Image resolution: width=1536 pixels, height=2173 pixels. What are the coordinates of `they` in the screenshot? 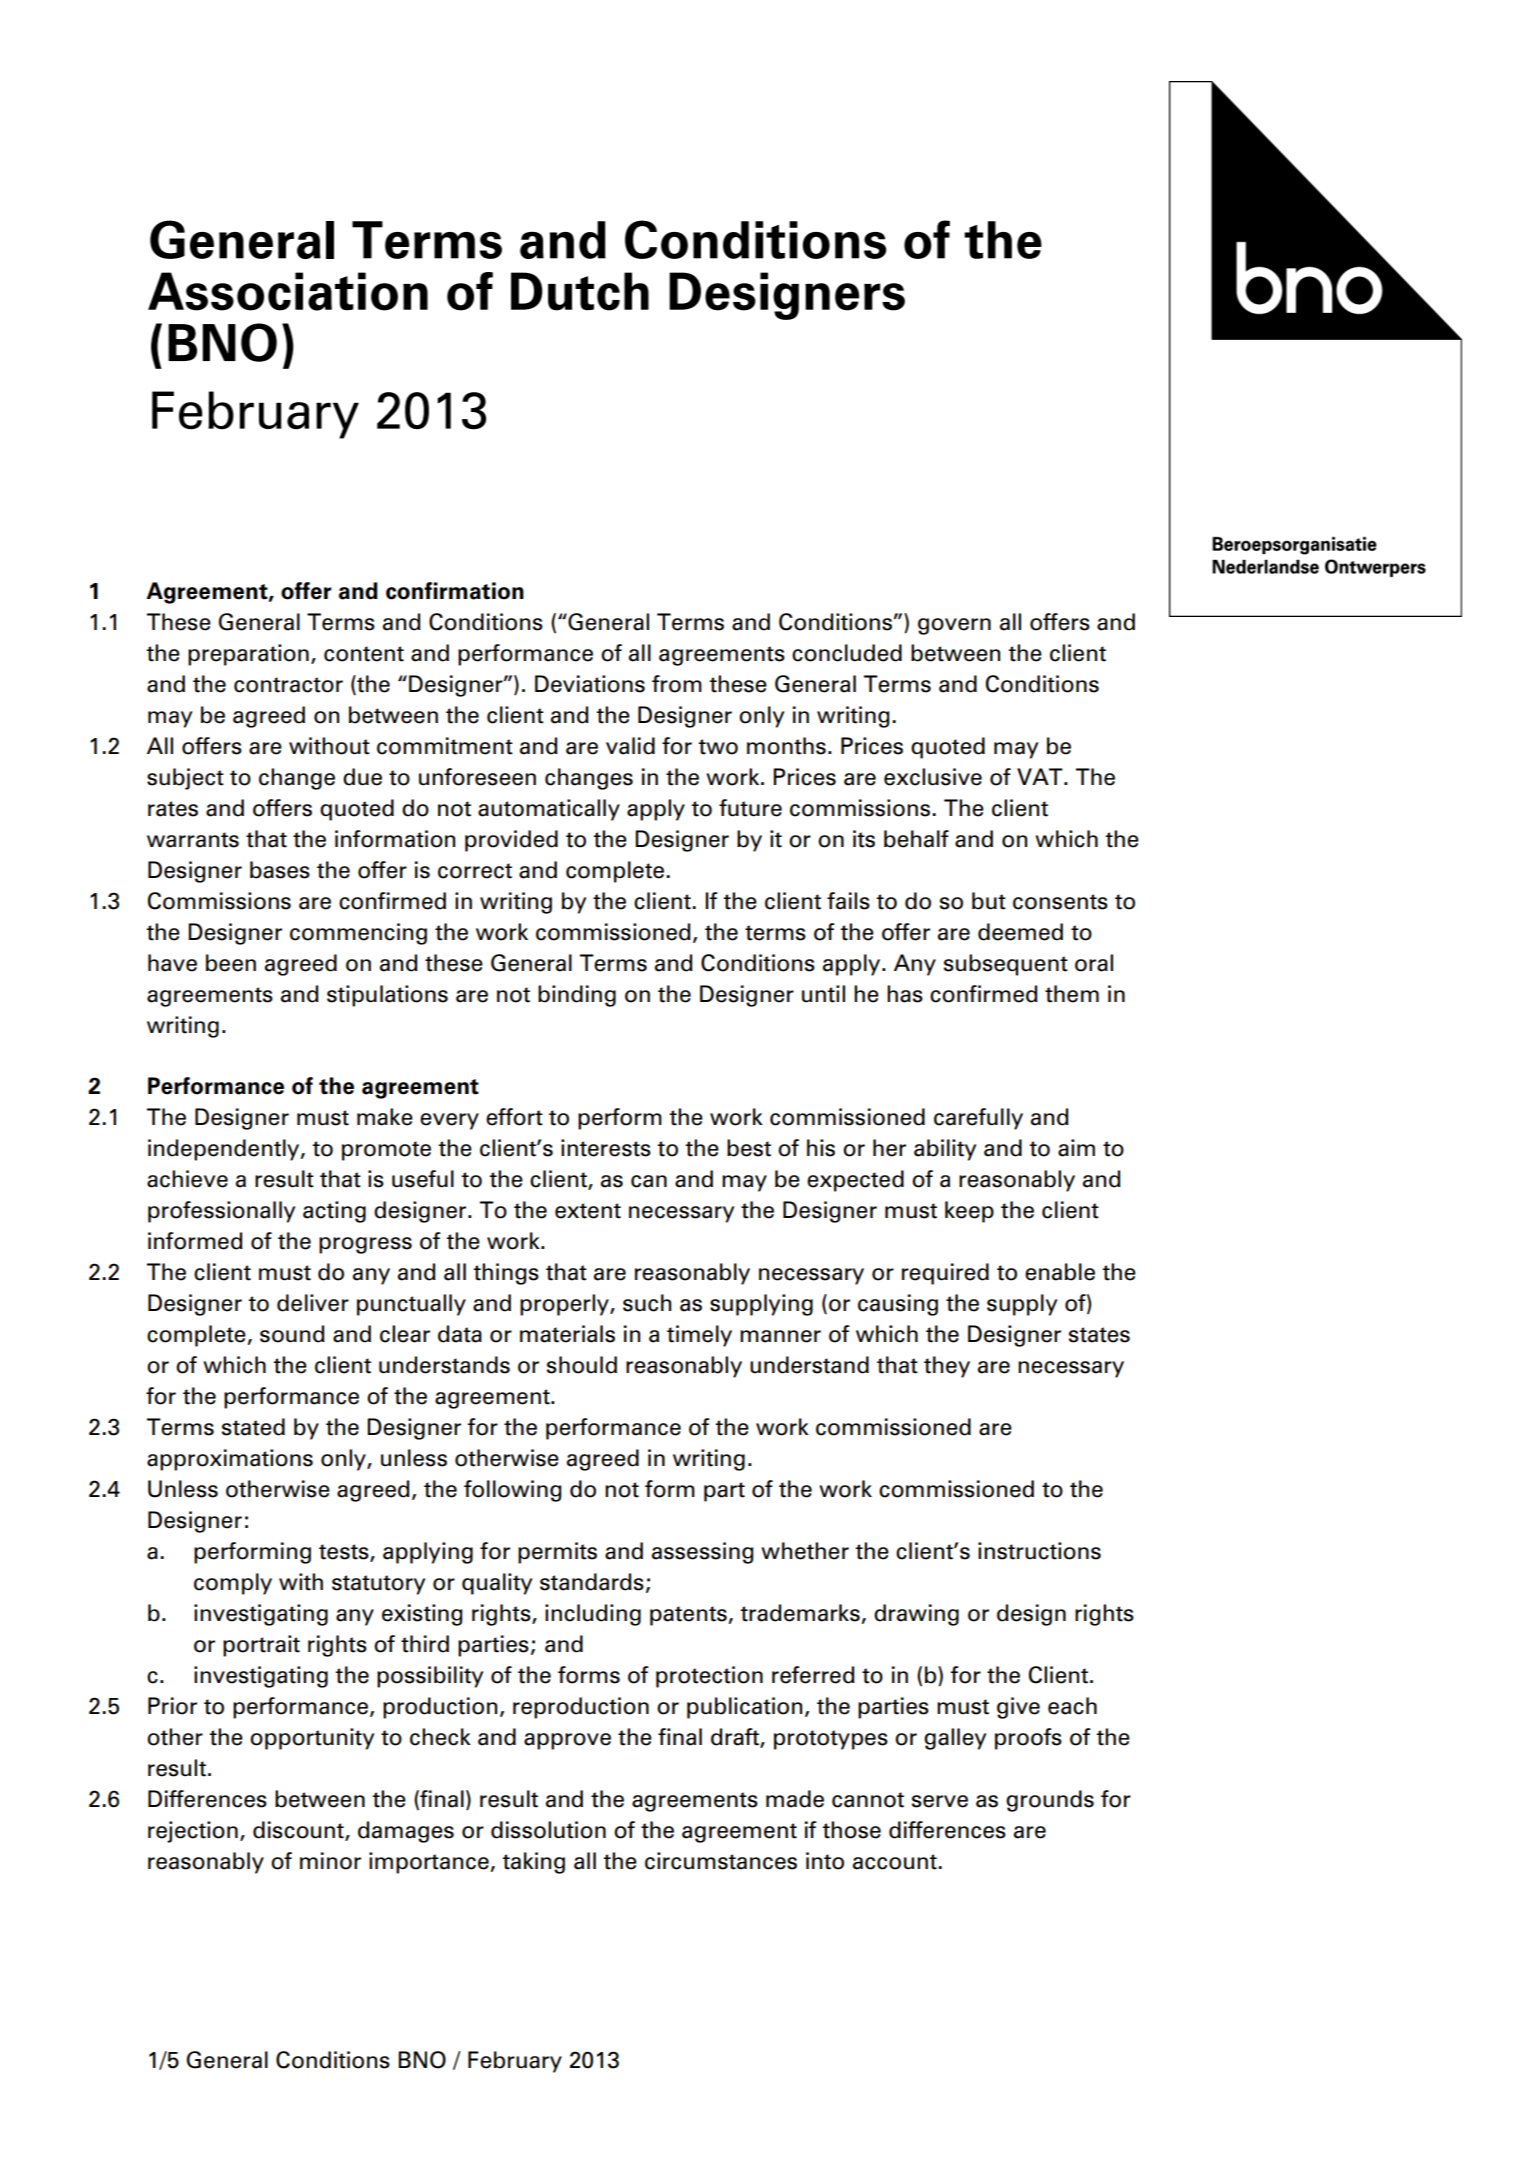 It's located at (947, 1367).
